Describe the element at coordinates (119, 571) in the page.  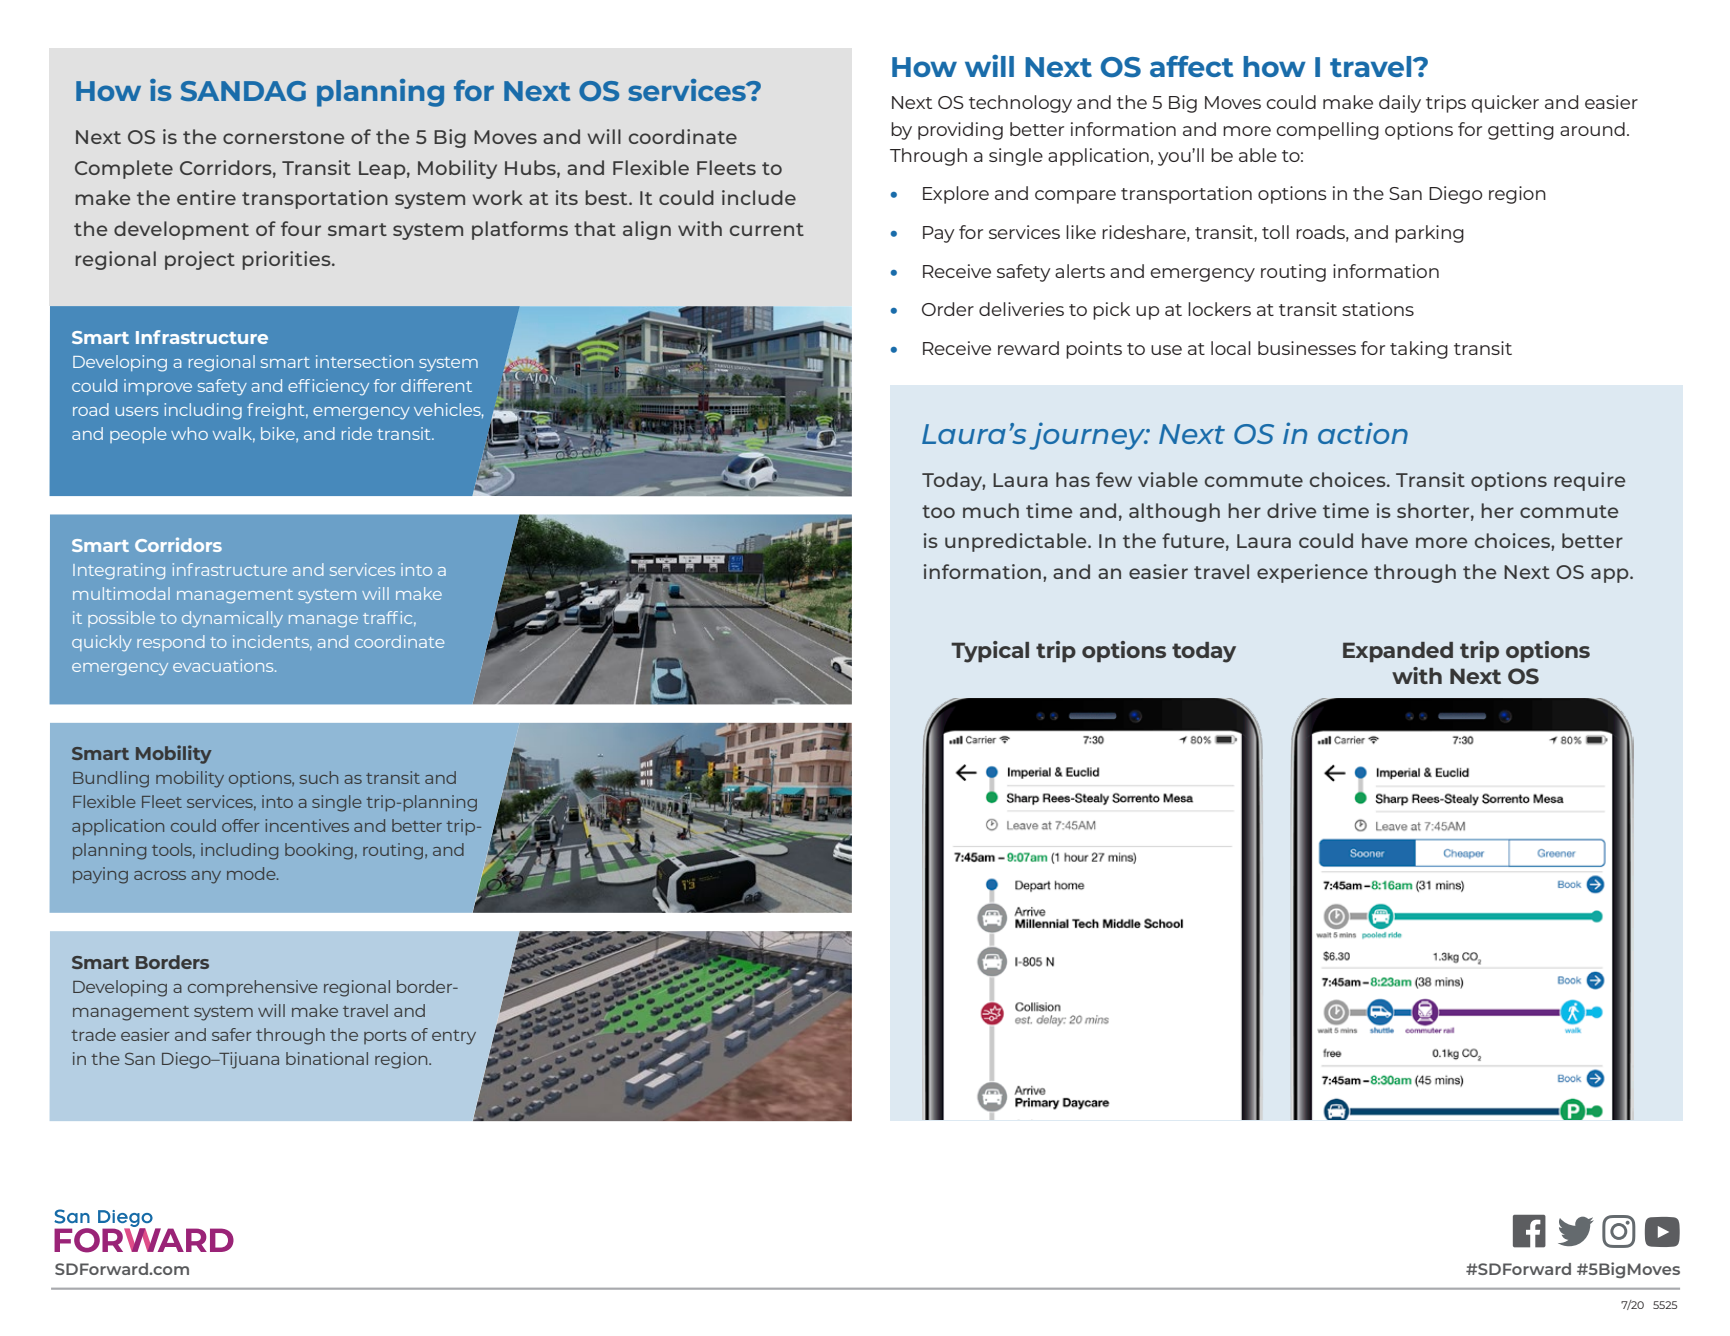
I see `Integrating` at that location.
